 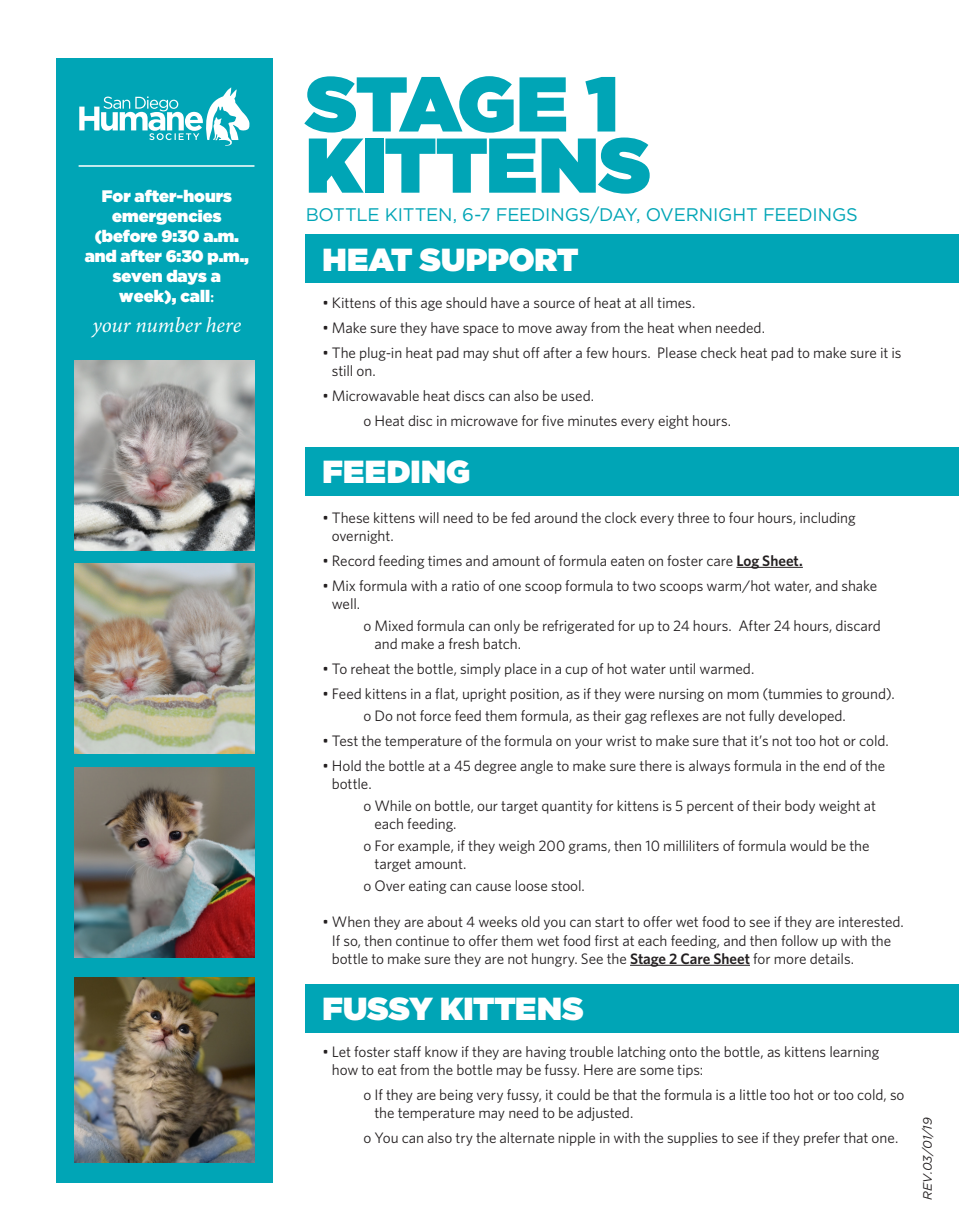 What do you see at coordinates (428, 887) in the page?
I see `eating` at bounding box center [428, 887].
